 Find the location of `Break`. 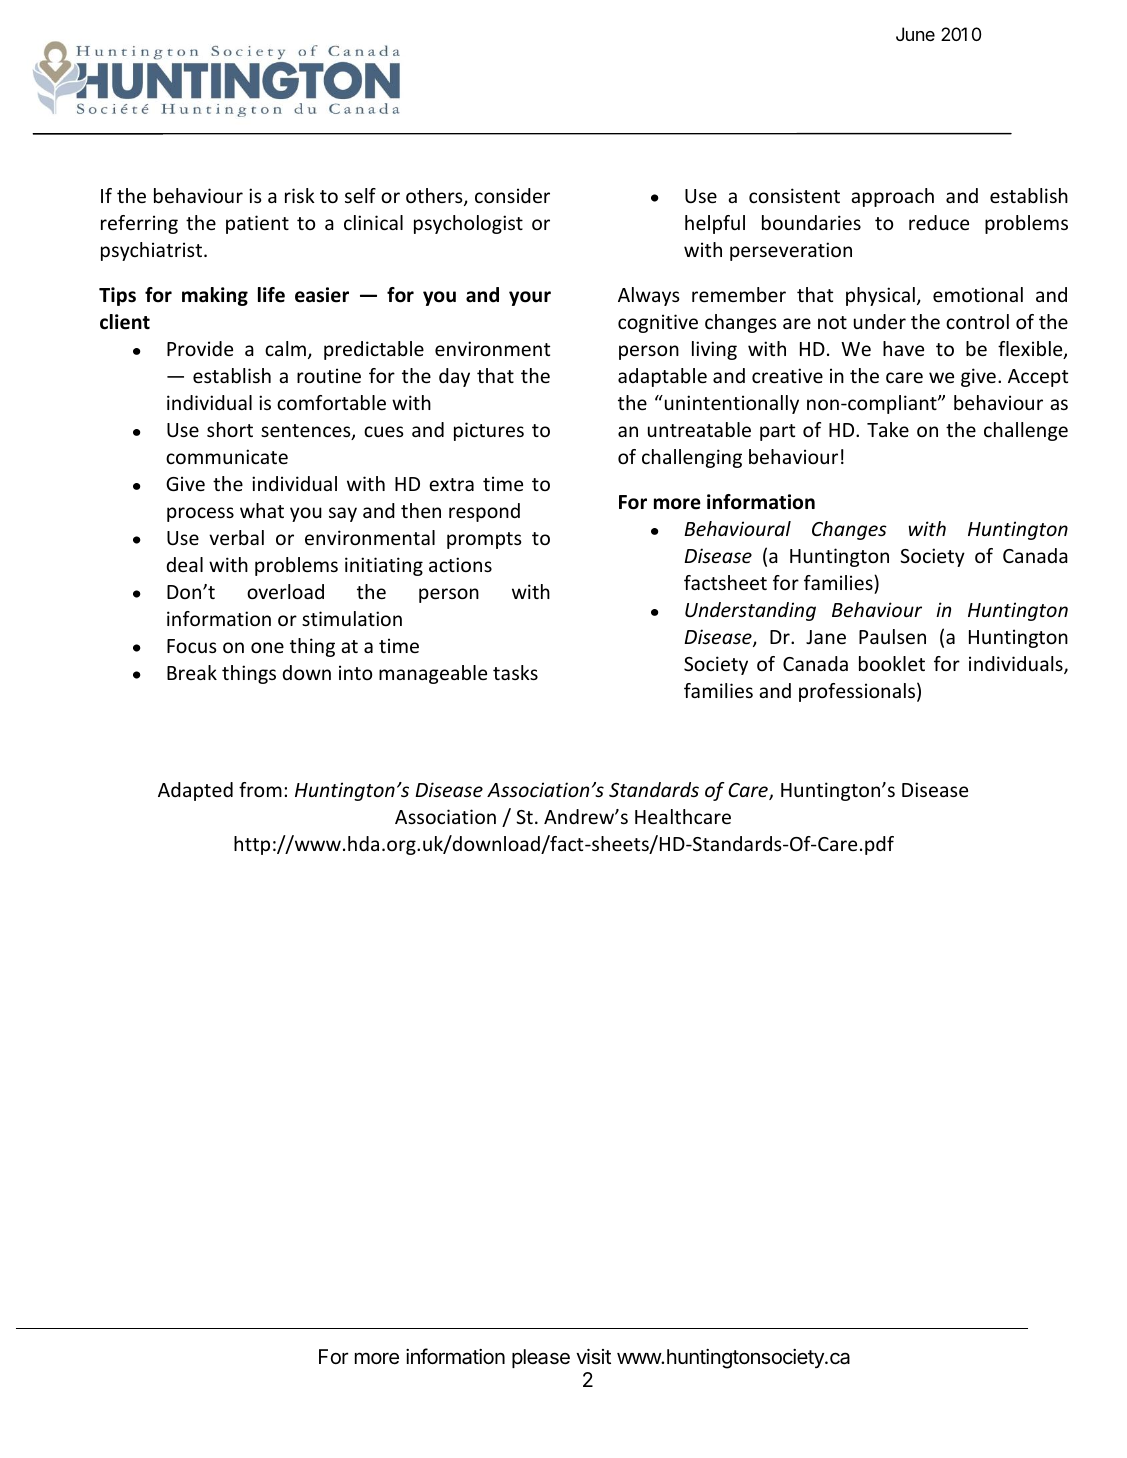

Break is located at coordinates (192, 672).
